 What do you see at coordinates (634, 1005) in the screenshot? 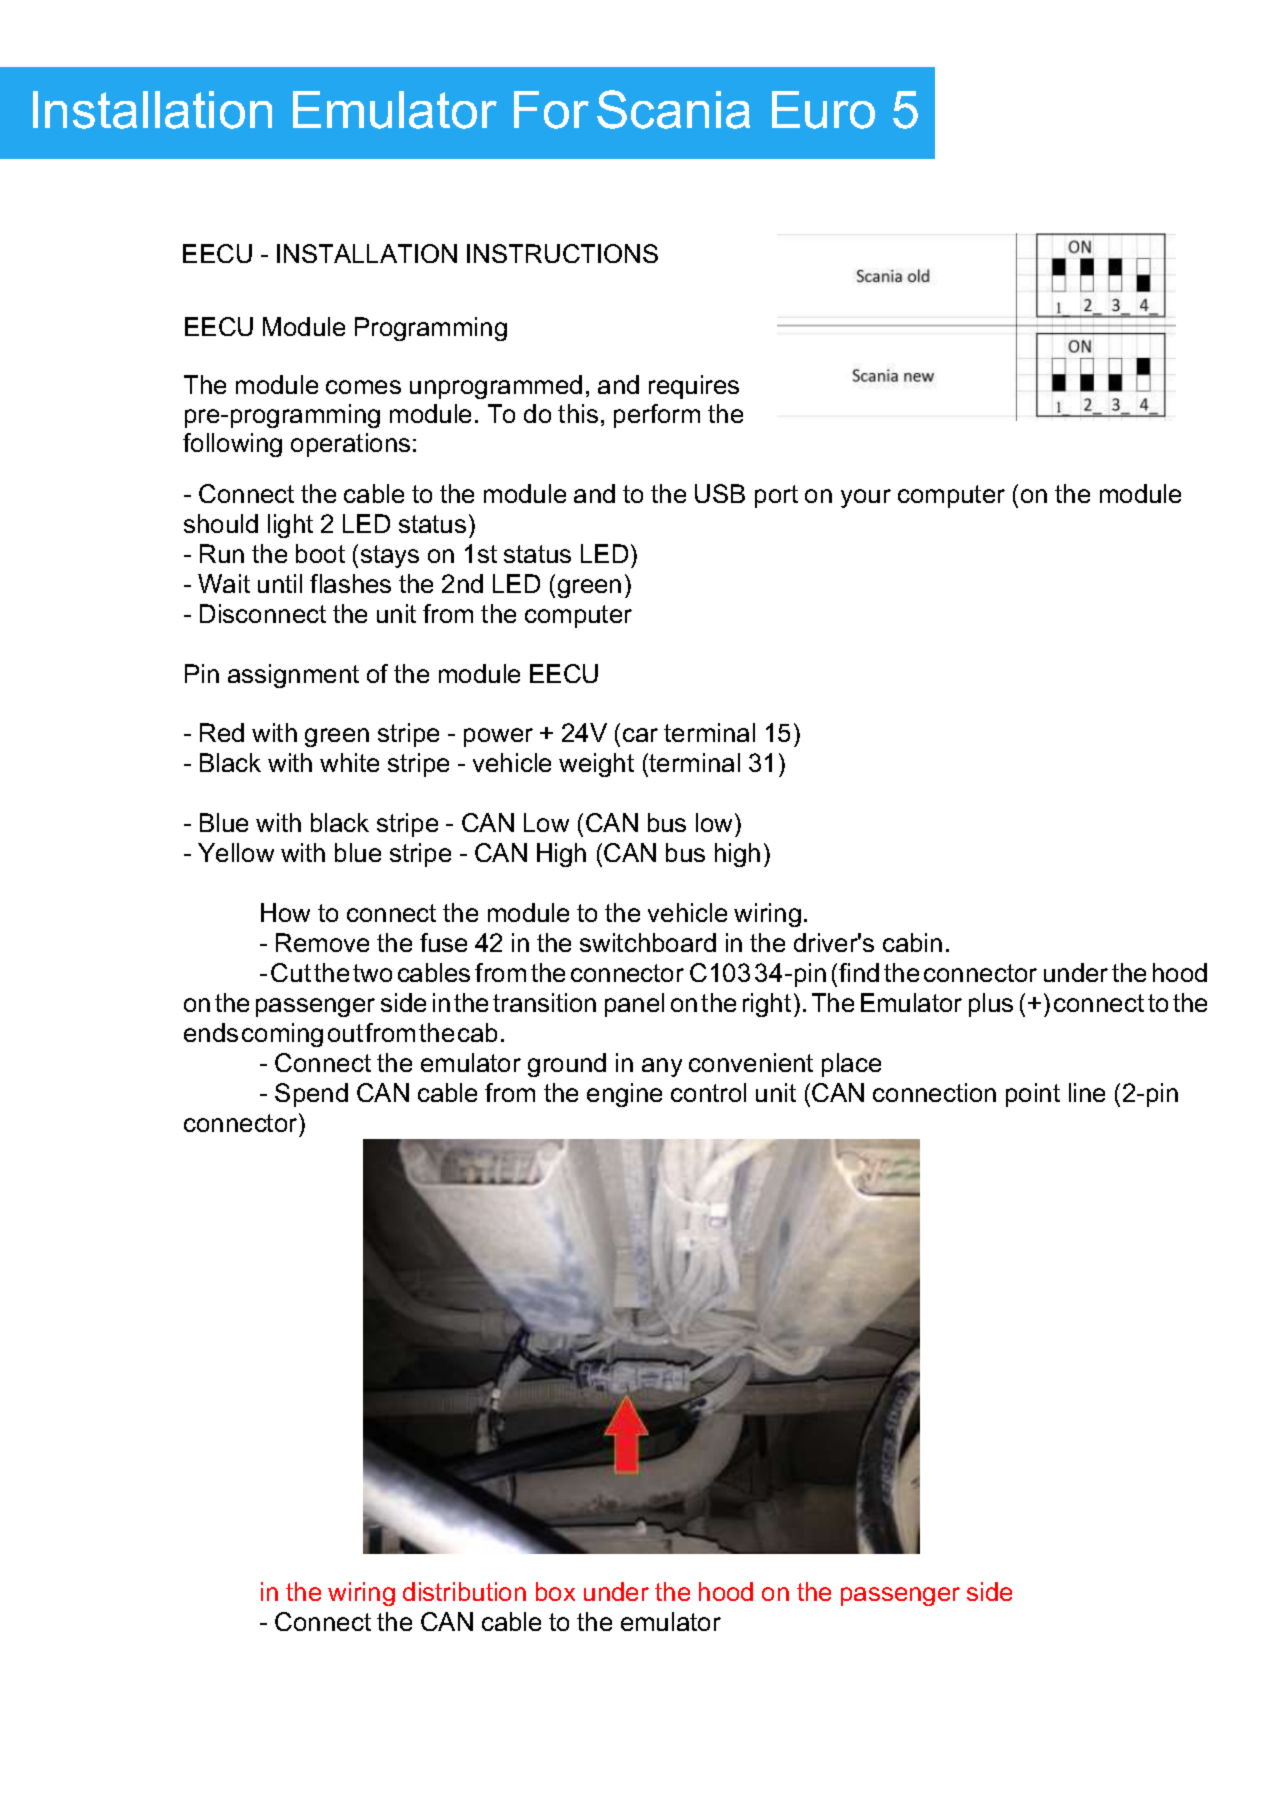
I see `panel` at bounding box center [634, 1005].
